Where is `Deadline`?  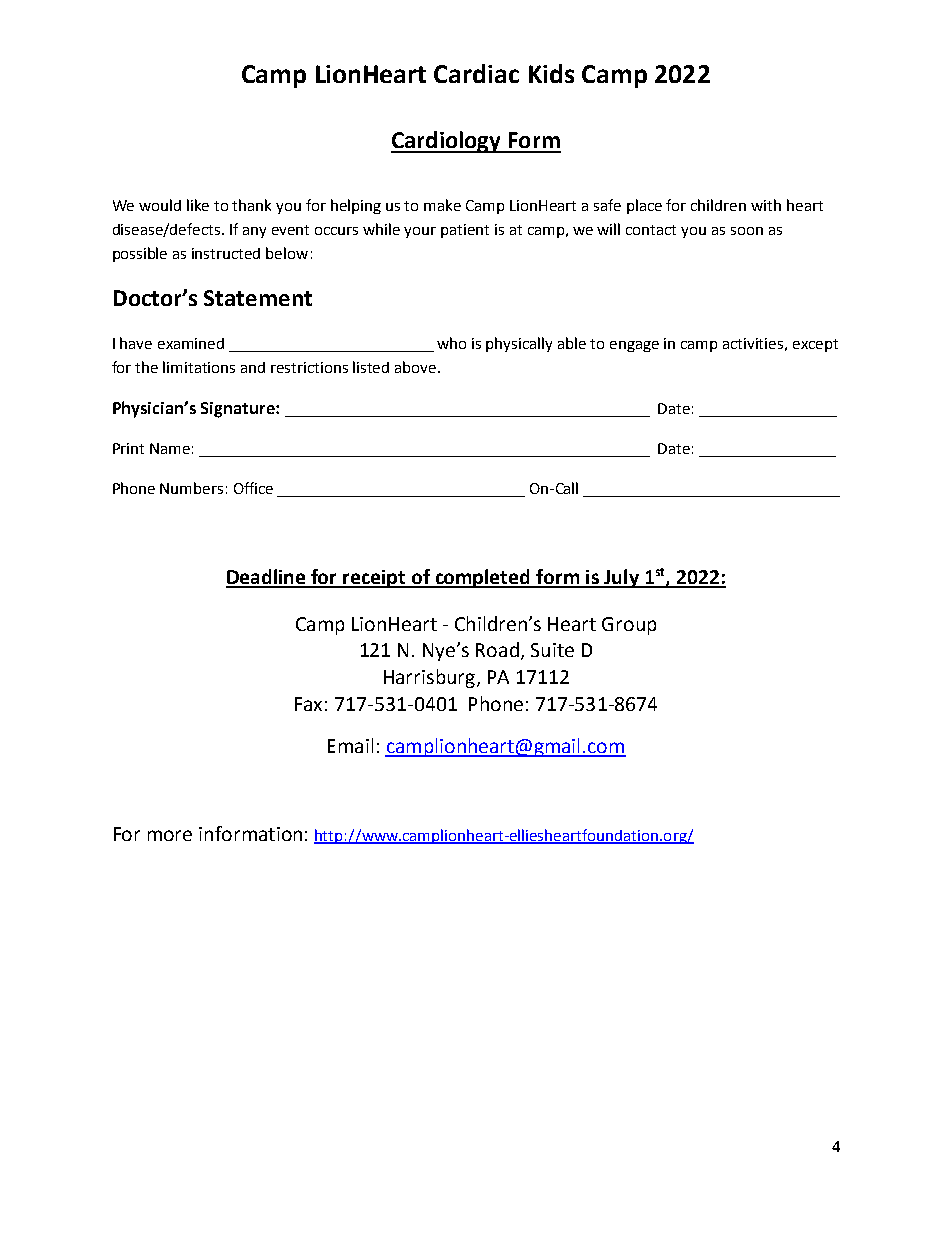
Deadline is located at coordinates (267, 578).
